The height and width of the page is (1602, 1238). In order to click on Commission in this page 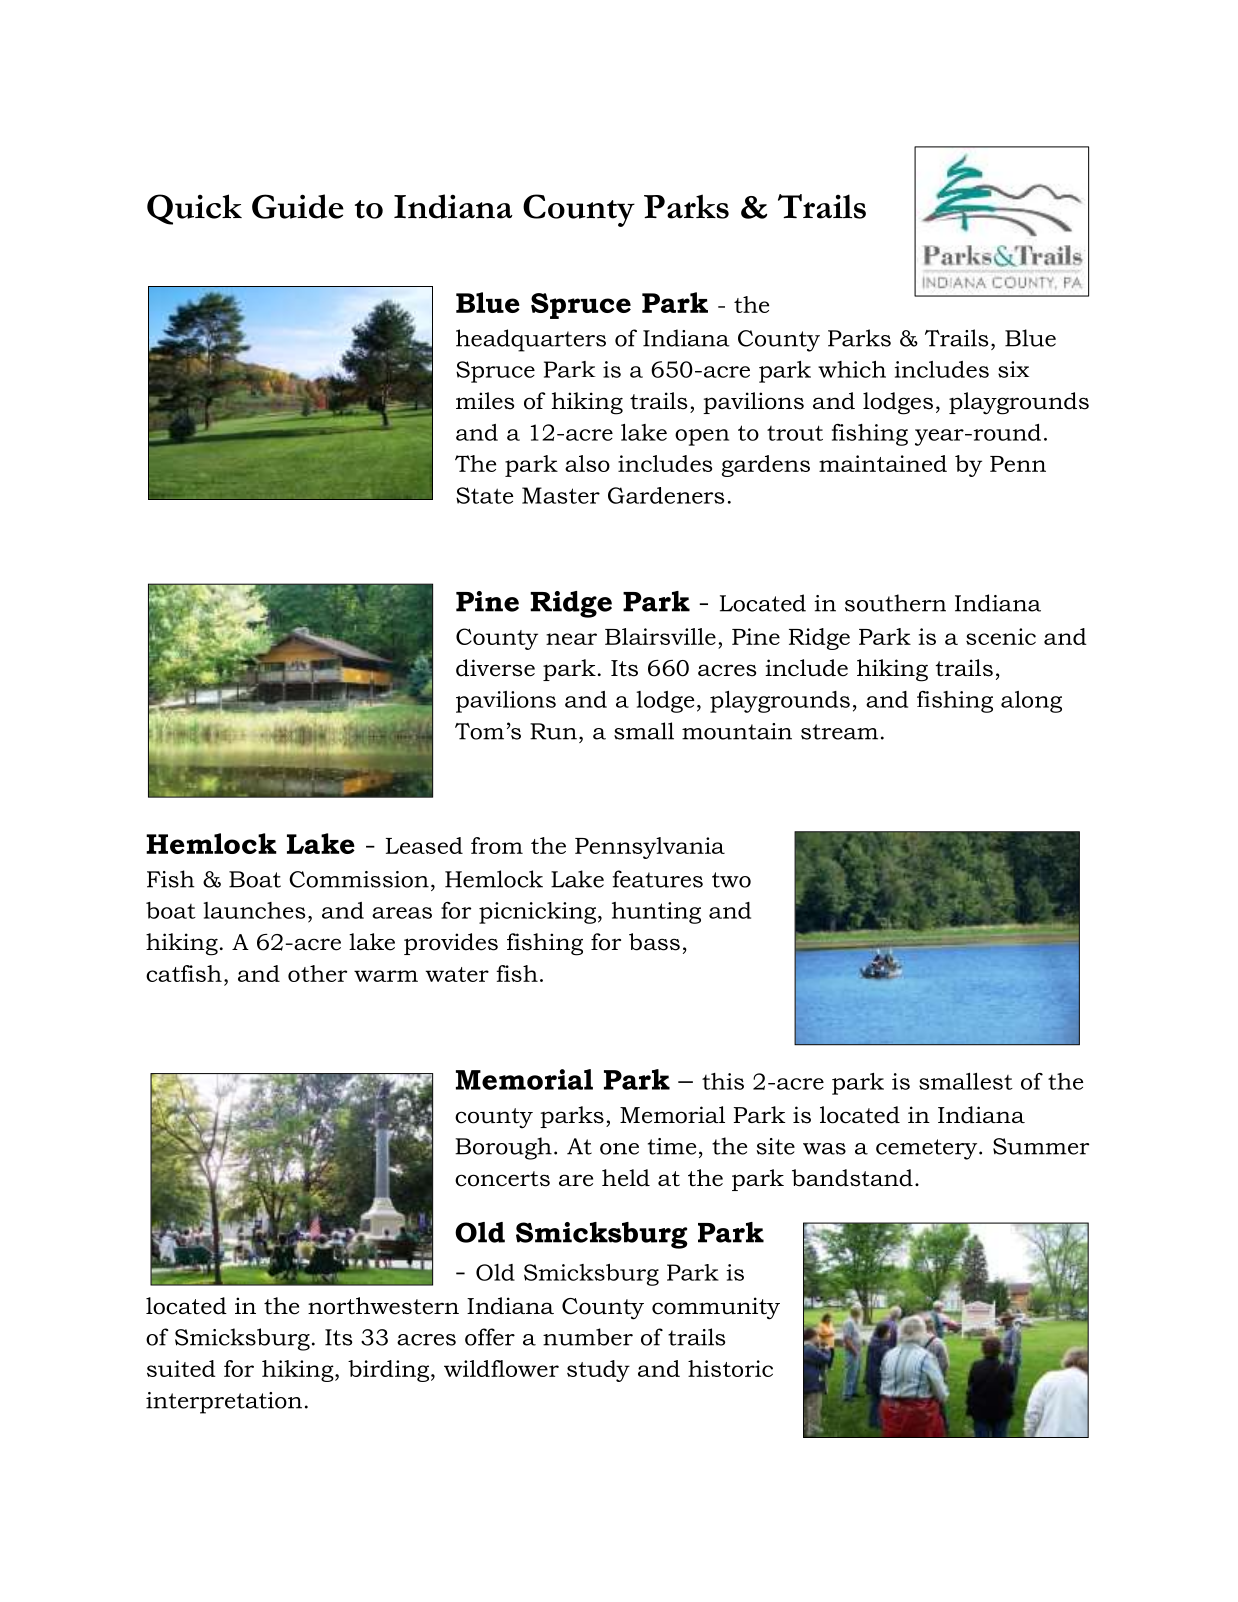, I will do `click(359, 879)`.
